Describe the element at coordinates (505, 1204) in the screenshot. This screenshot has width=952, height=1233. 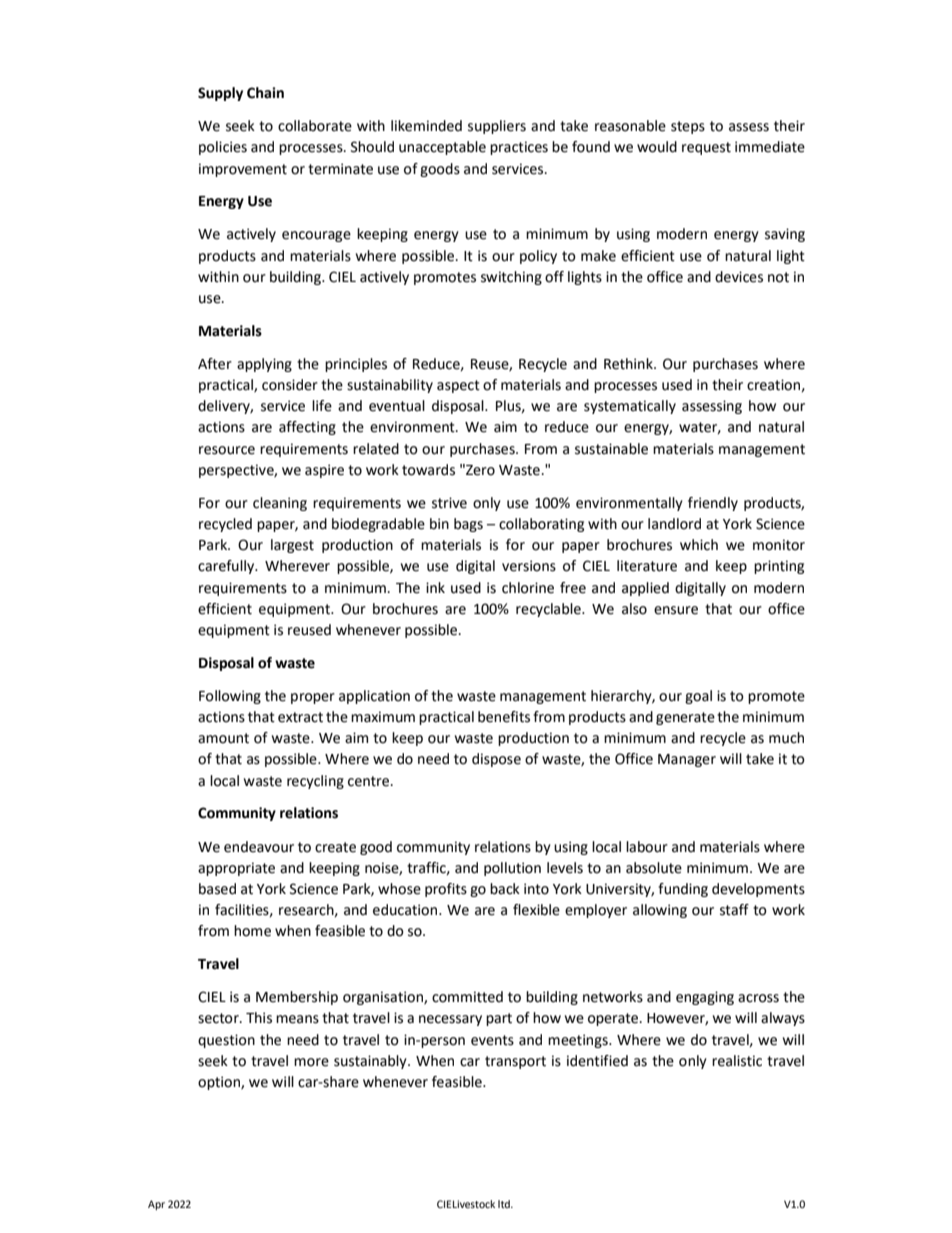
I see `ltd` at that location.
